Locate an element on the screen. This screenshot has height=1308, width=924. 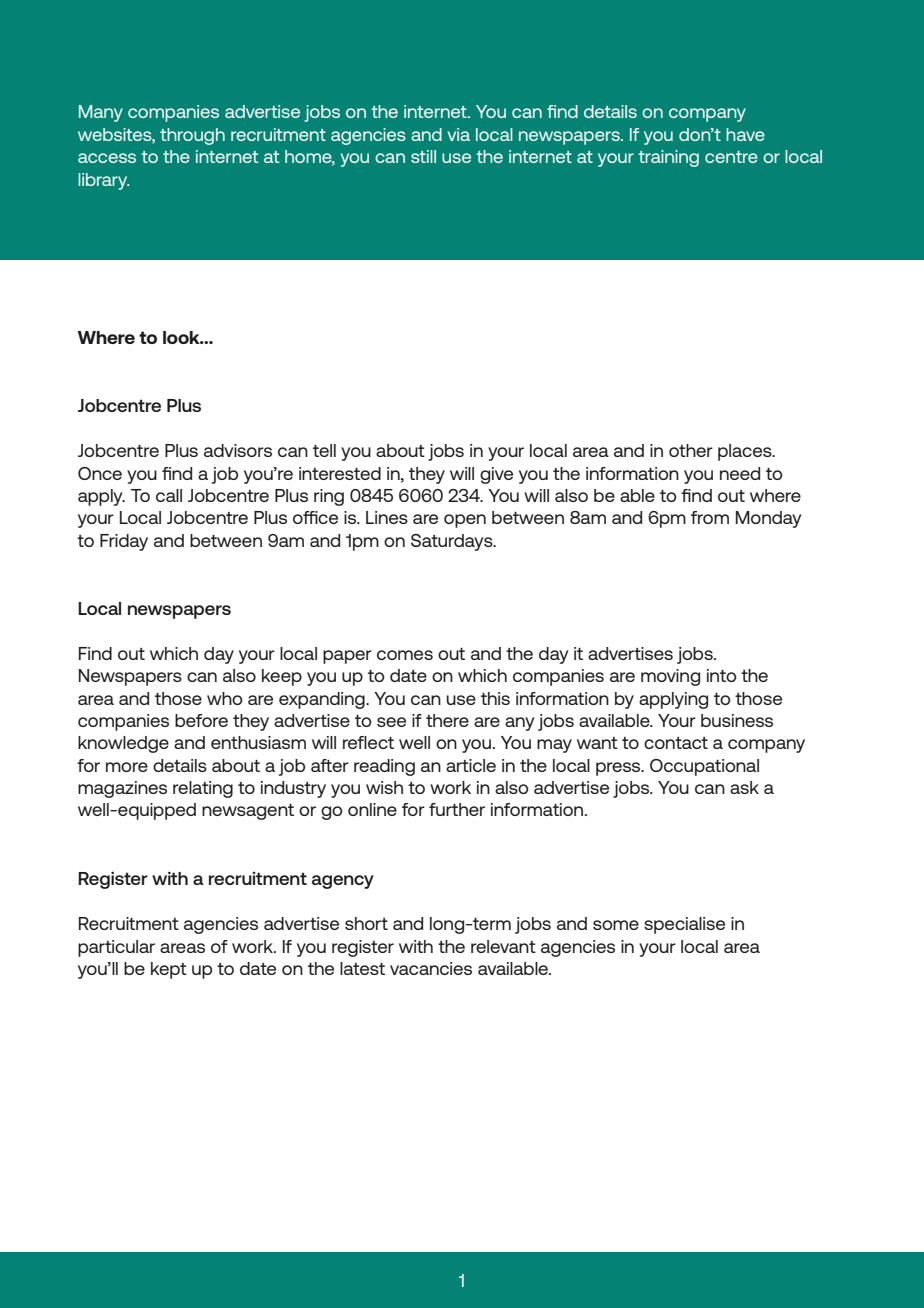
training is located at coordinates (668, 158).
